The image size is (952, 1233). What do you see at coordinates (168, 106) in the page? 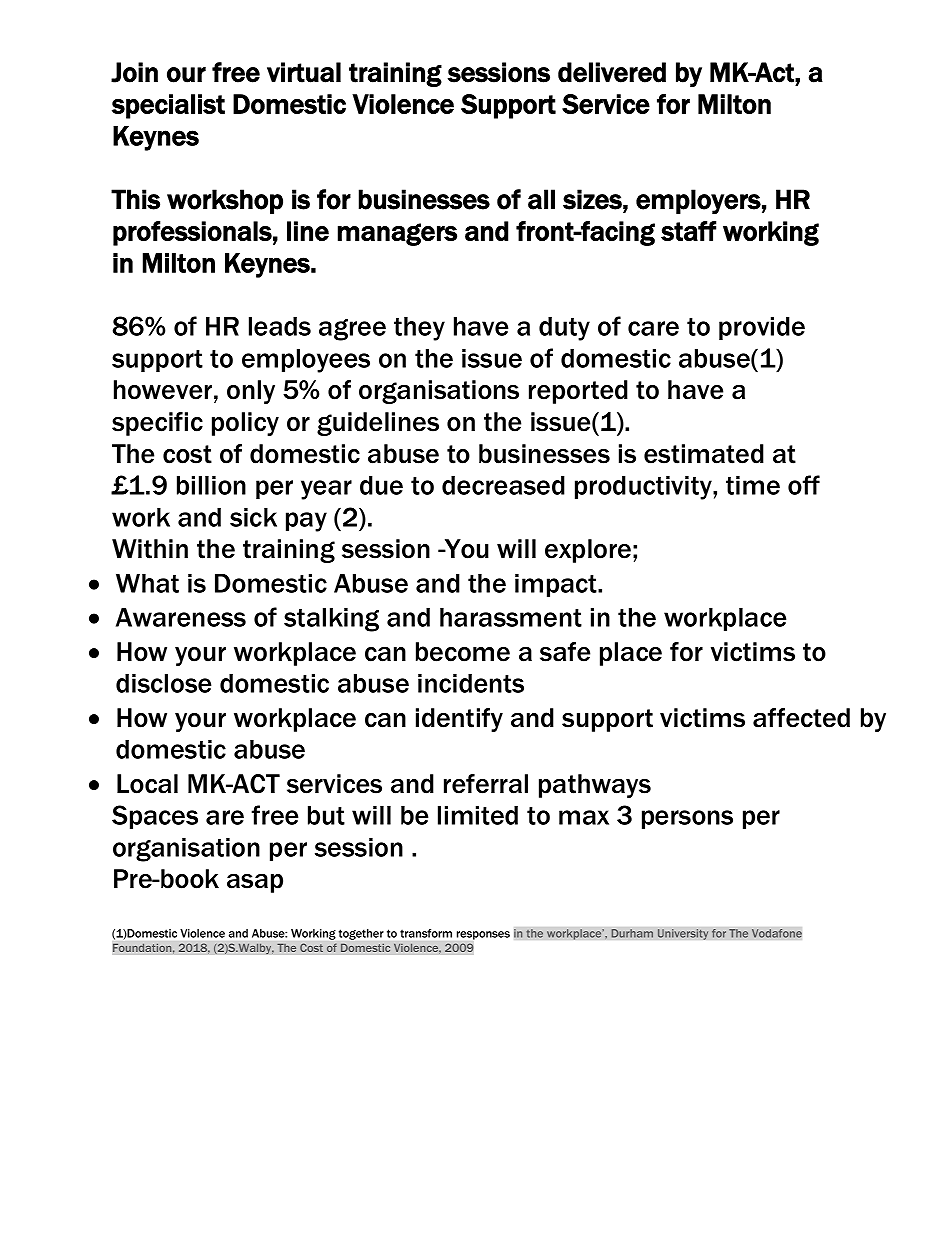
I see `specialist` at bounding box center [168, 106].
